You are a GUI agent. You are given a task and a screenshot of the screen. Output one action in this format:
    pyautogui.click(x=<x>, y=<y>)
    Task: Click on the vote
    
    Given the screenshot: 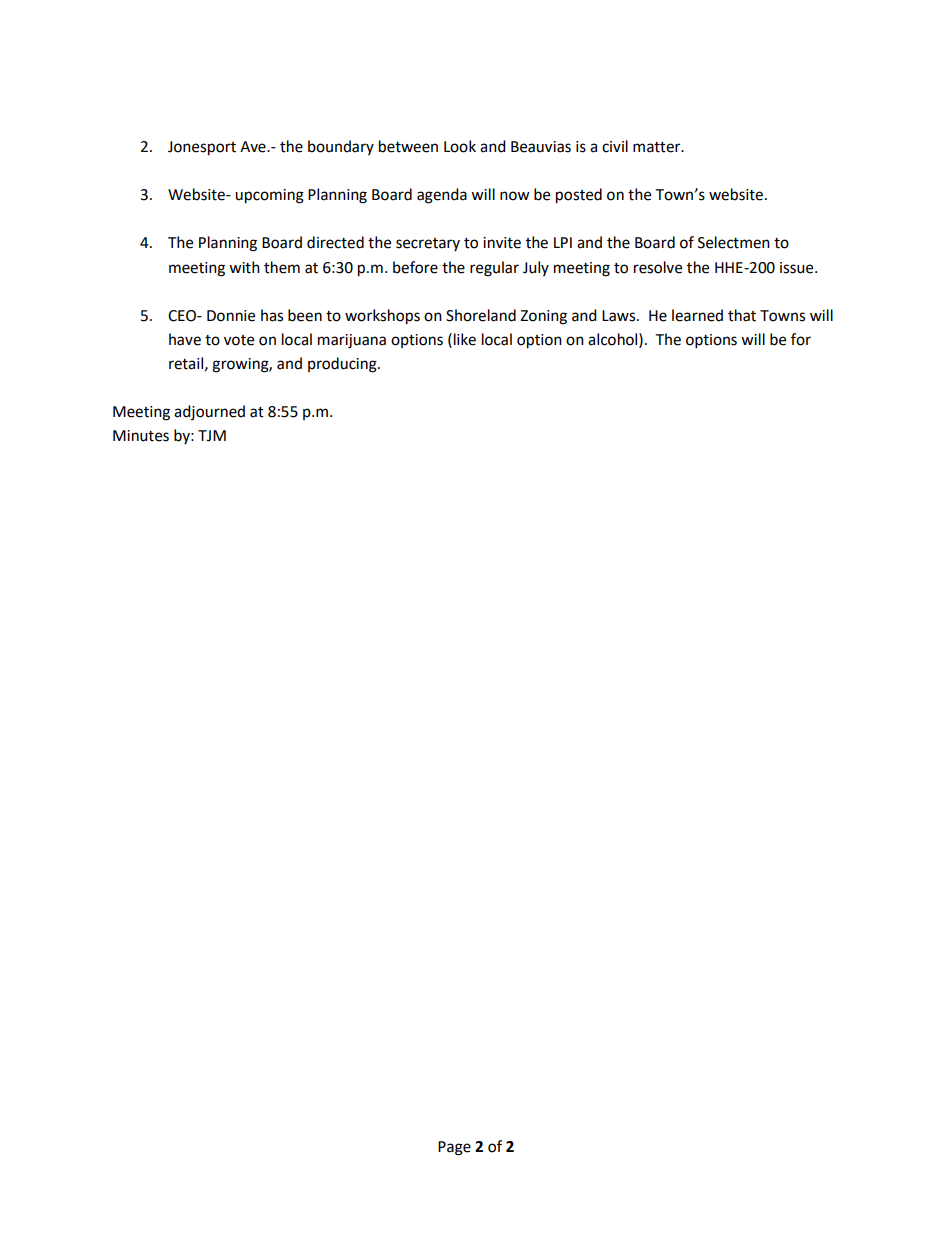 What is the action you would take?
    pyautogui.click(x=239, y=340)
